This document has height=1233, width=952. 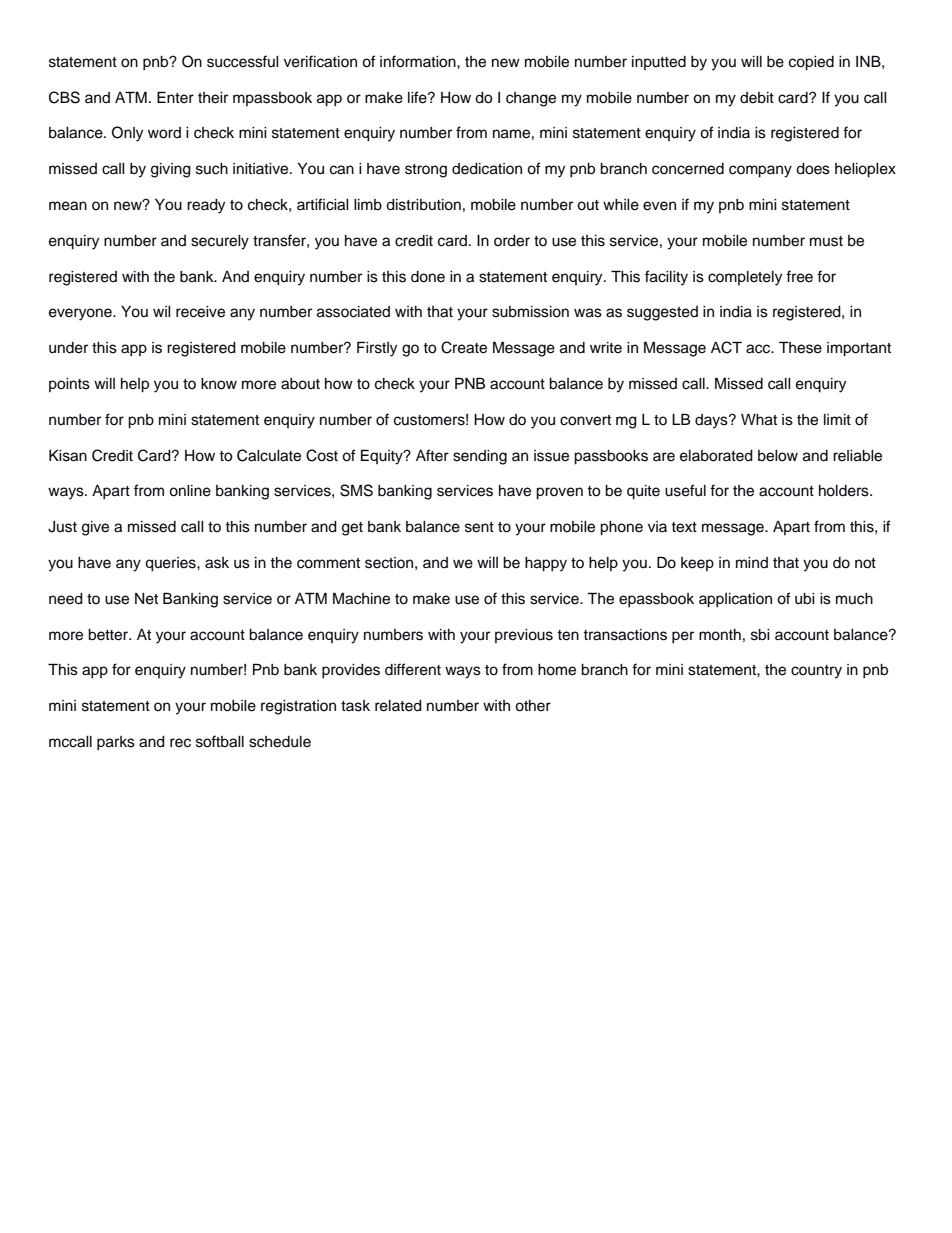 What do you see at coordinates (116, 743) in the document?
I see `parks` at bounding box center [116, 743].
